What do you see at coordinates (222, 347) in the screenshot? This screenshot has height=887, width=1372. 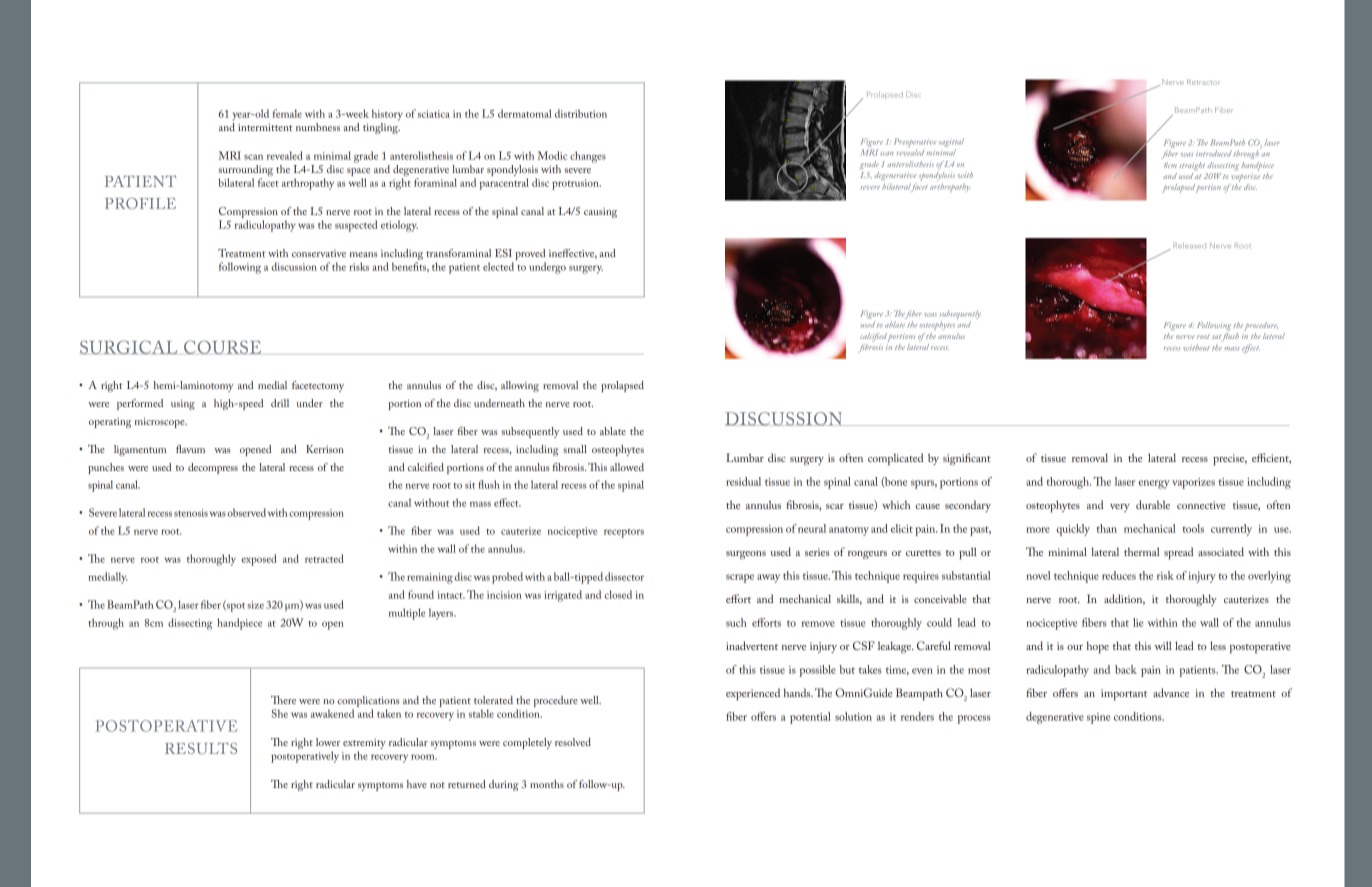 I see `COURSE` at bounding box center [222, 347].
